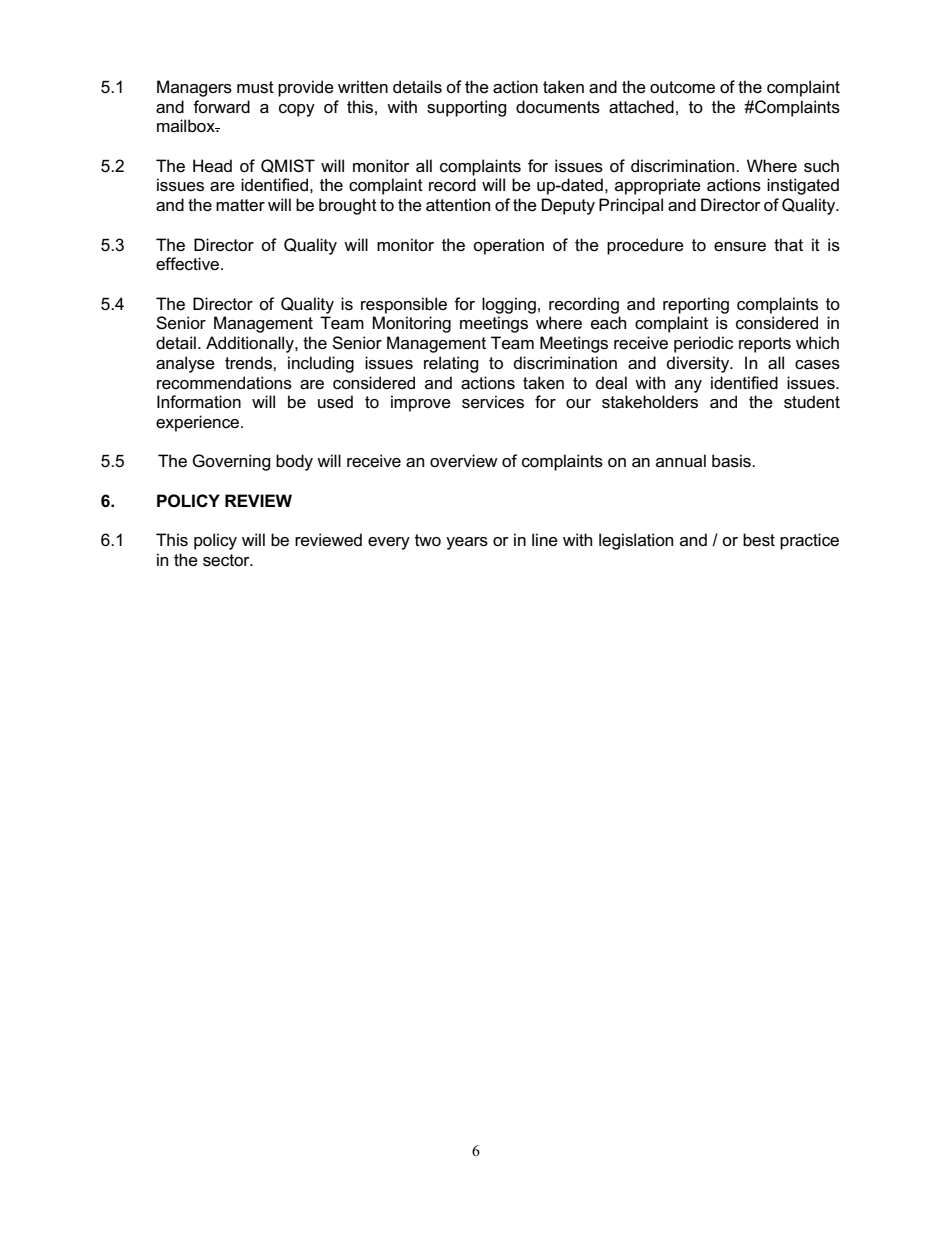 Image resolution: width=952 pixels, height=1233 pixels. What do you see at coordinates (467, 108) in the screenshot?
I see `supporting` at bounding box center [467, 108].
